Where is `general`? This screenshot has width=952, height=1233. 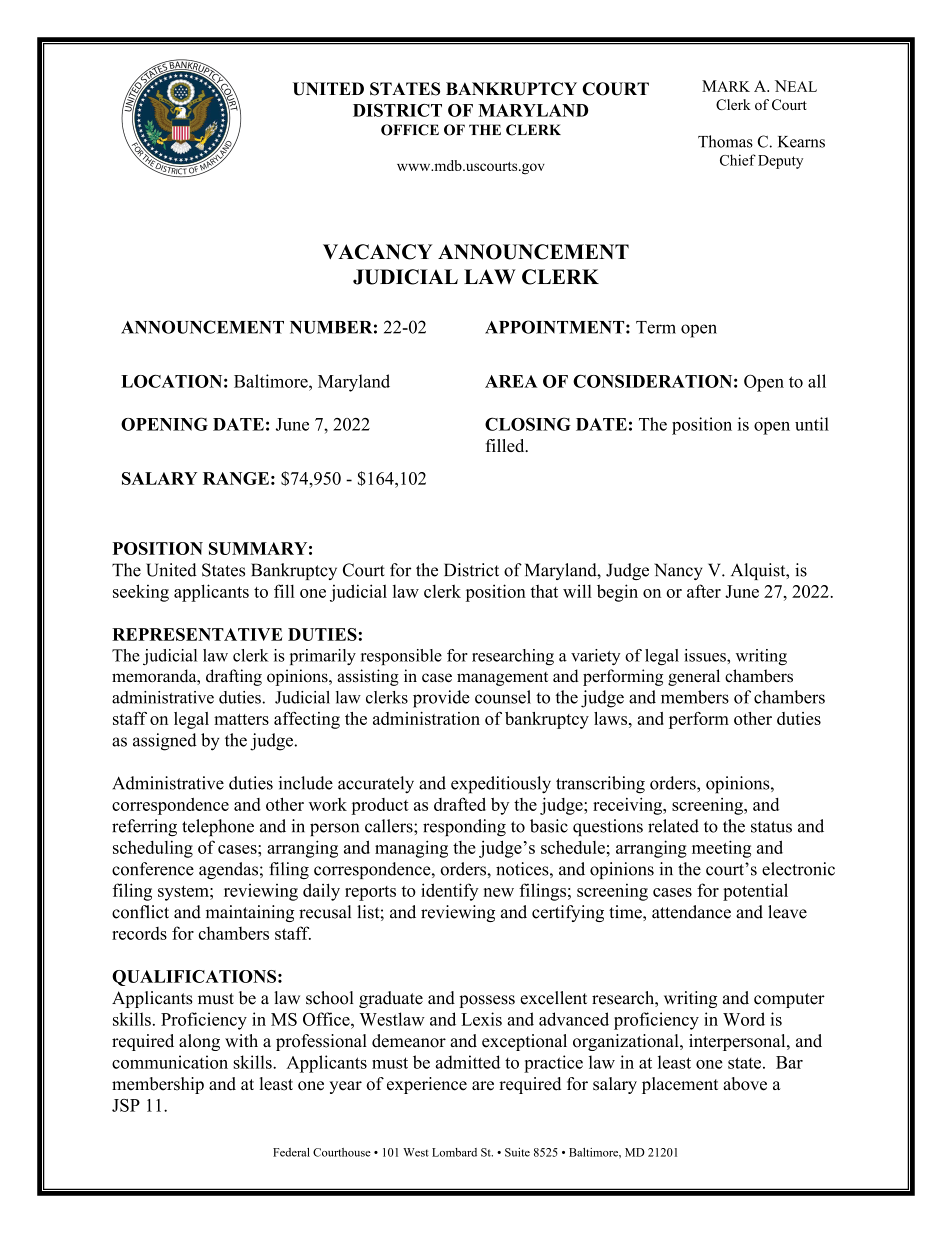 general is located at coordinates (694, 677).
